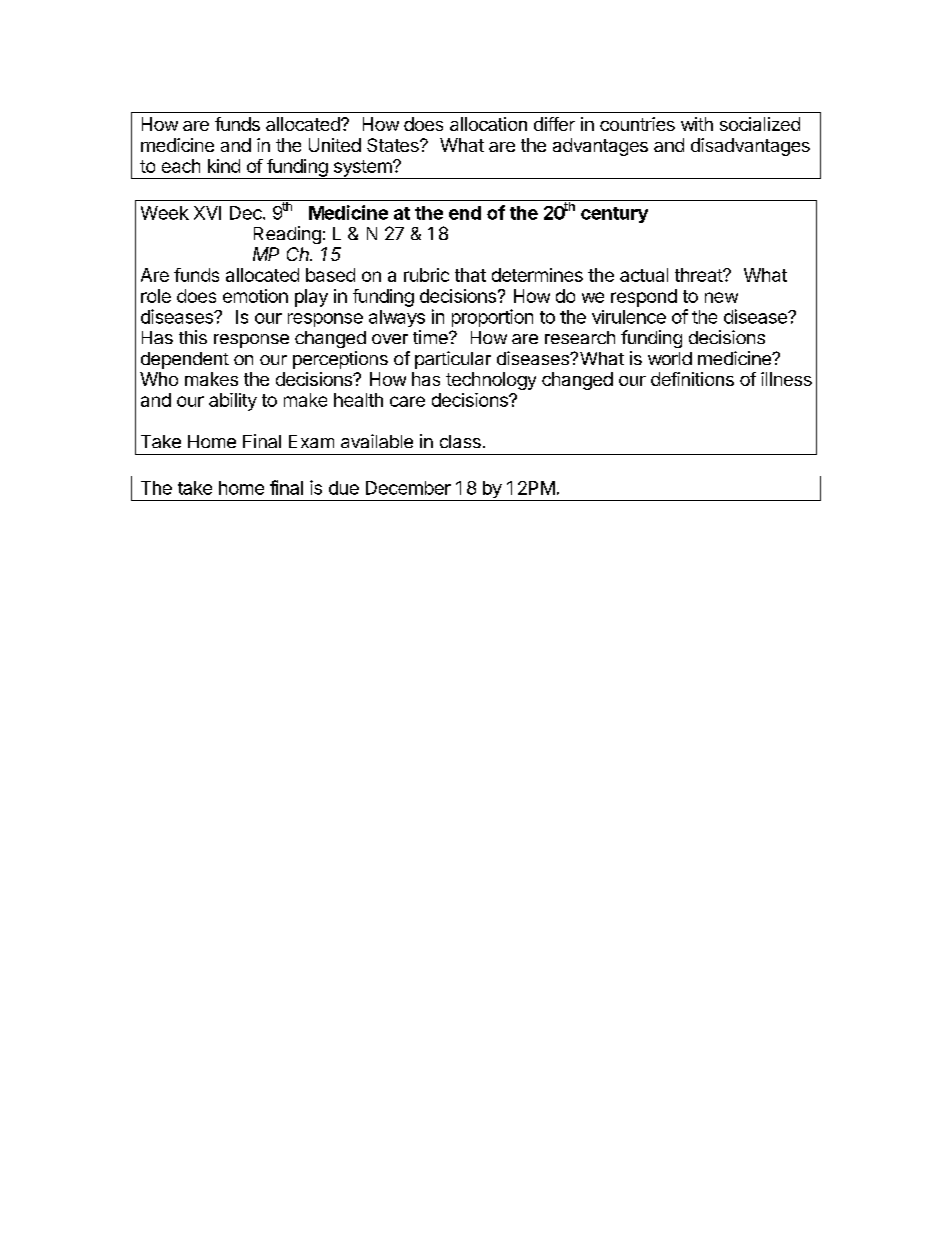 The image size is (952, 1233). I want to click on emotion, so click(255, 296).
